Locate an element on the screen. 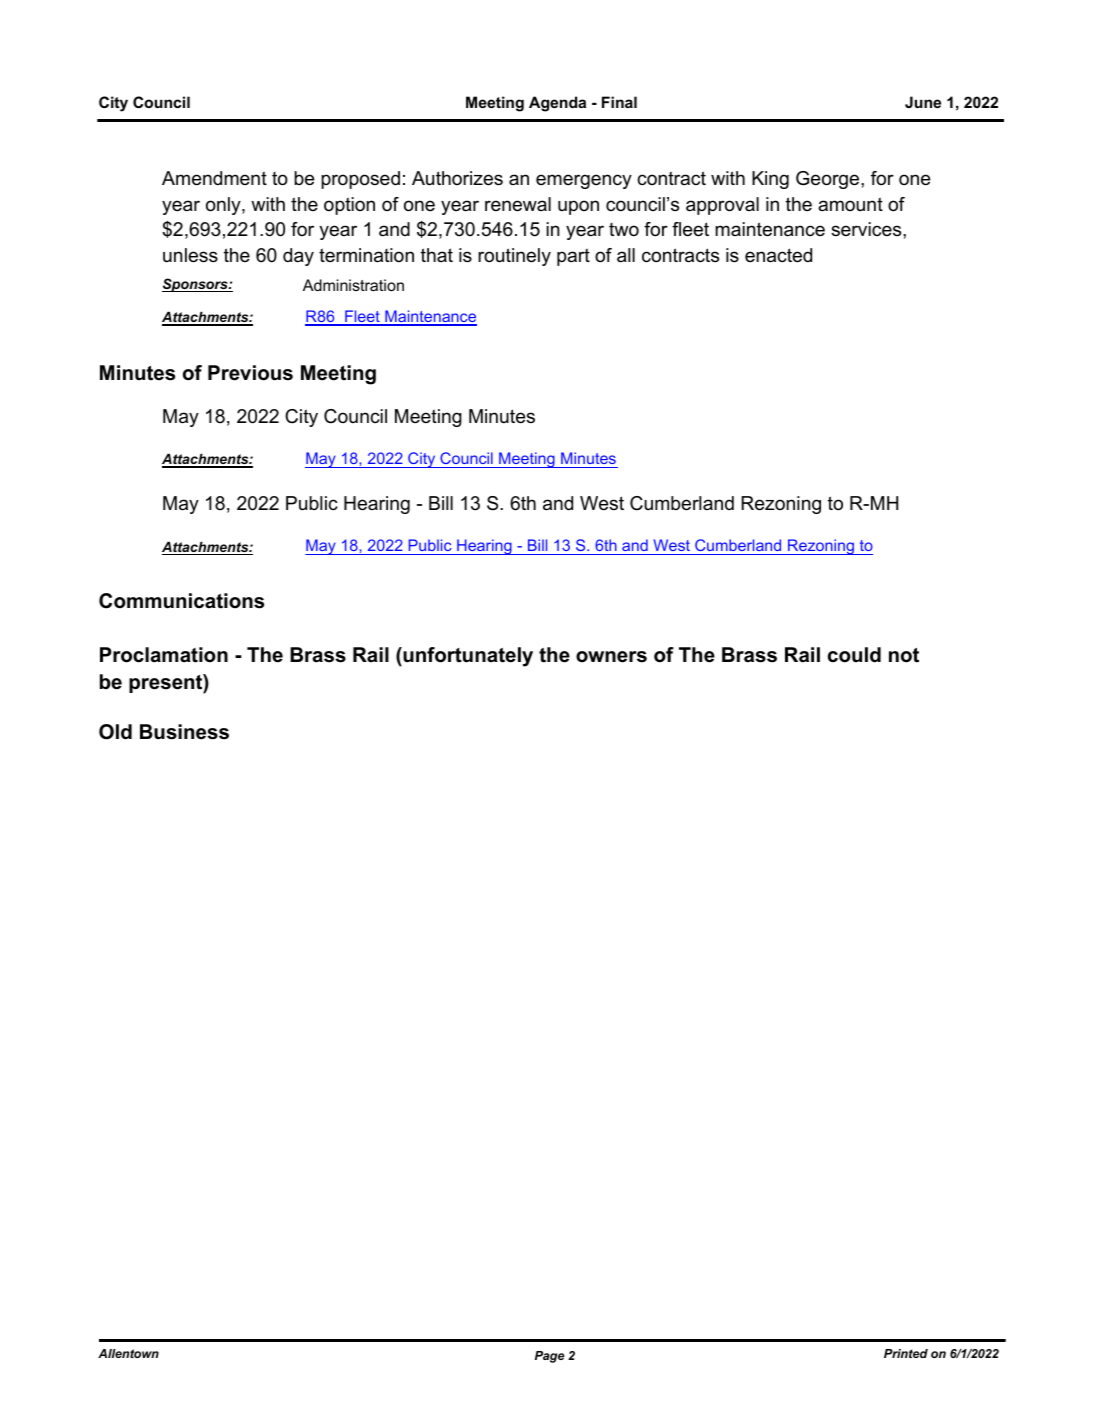 Image resolution: width=1103 pixels, height=1428 pixels. Old is located at coordinates (115, 732).
